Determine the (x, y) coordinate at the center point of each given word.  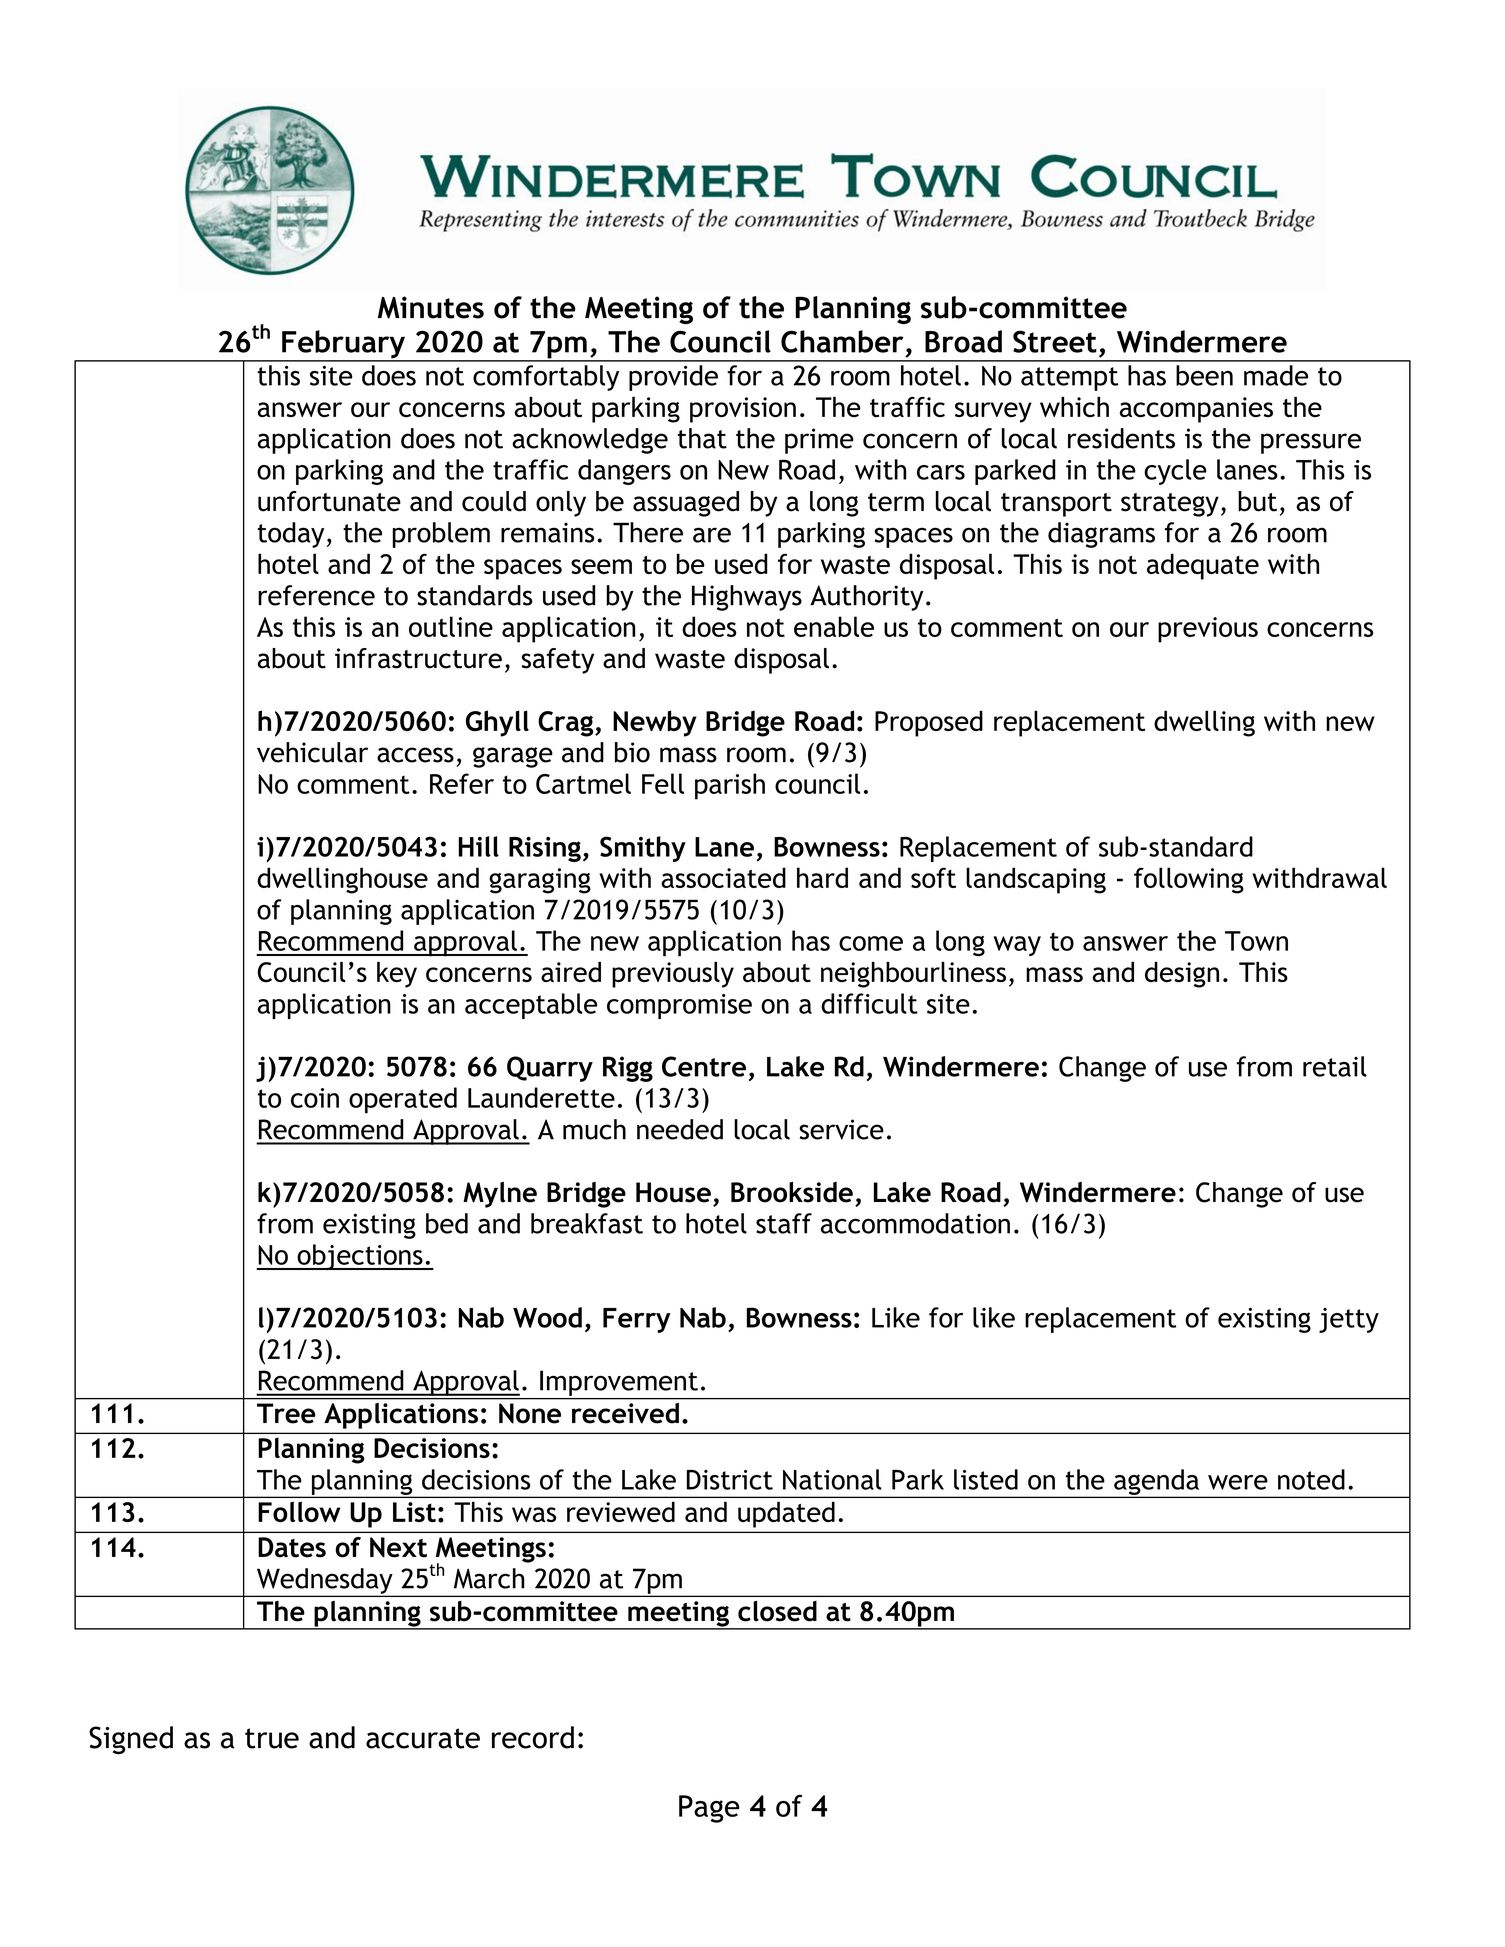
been (1204, 375)
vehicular (312, 752)
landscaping (1036, 880)
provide (673, 378)
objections (360, 1257)
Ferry (637, 1320)
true (272, 1738)
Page (709, 1809)
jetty (1349, 1320)
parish (730, 786)
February (343, 345)
